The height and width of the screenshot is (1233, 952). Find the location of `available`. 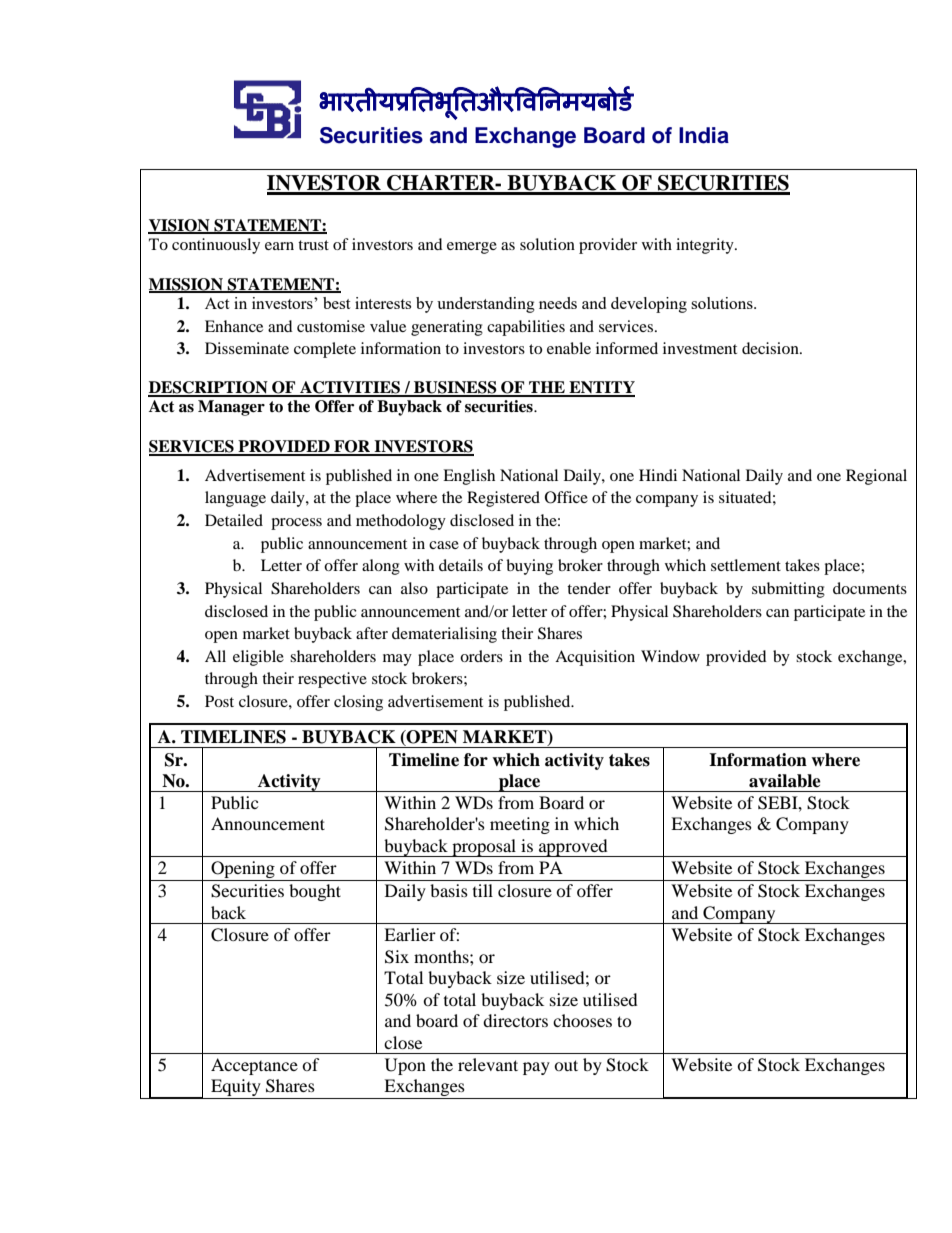

available is located at coordinates (785, 781).
